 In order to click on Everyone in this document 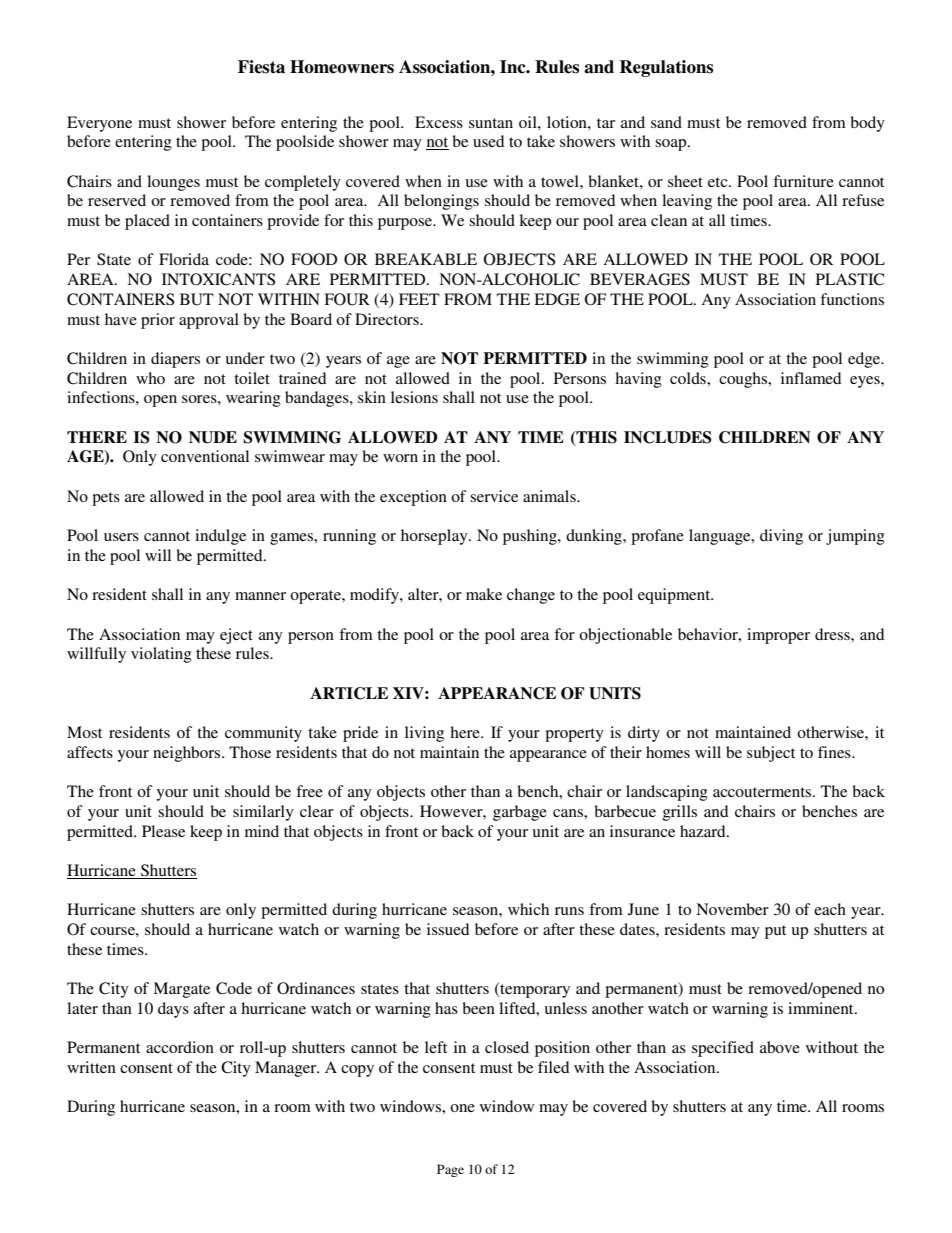, I will do `click(99, 124)`.
